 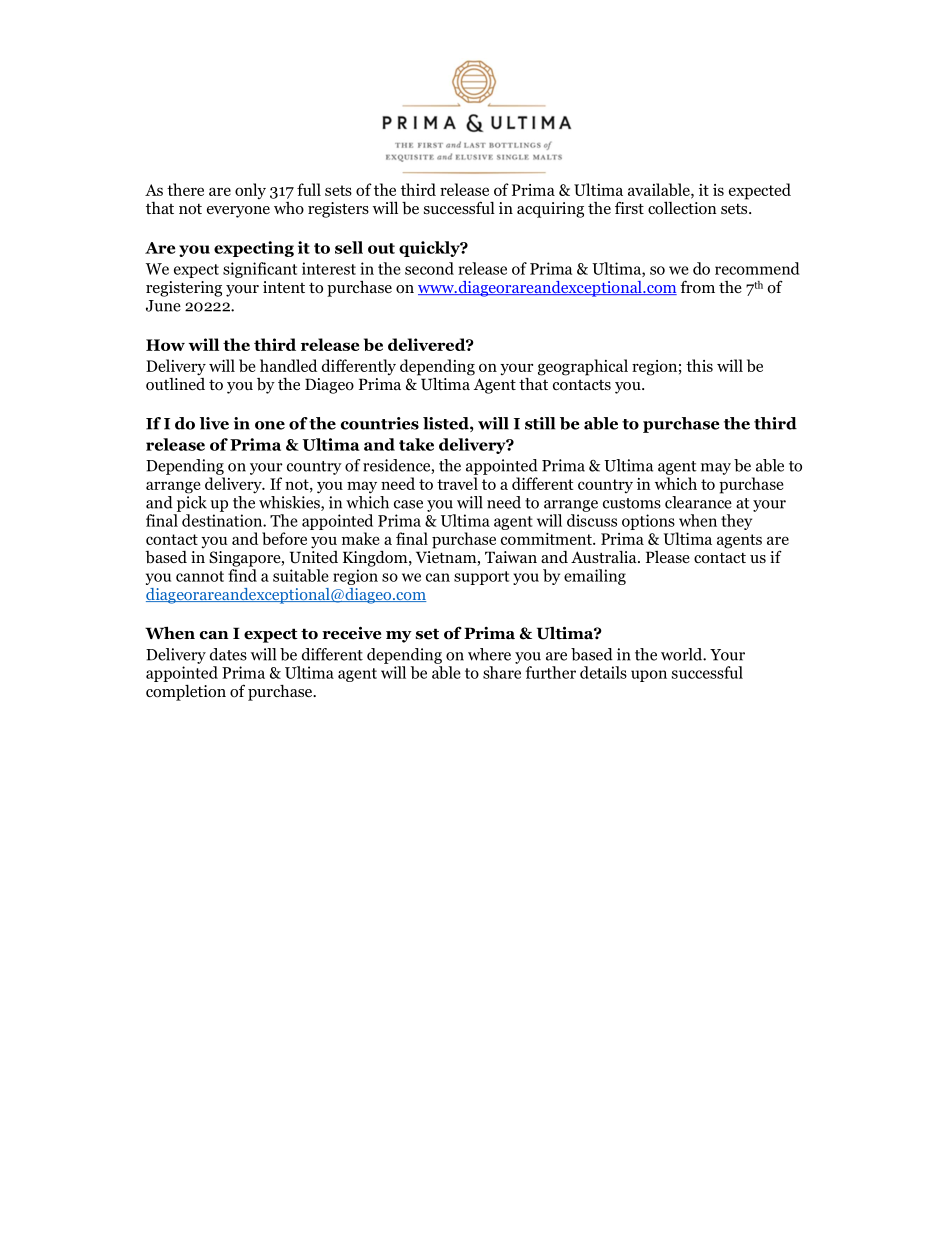 What do you see at coordinates (682, 208) in the screenshot?
I see `collection` at bounding box center [682, 208].
